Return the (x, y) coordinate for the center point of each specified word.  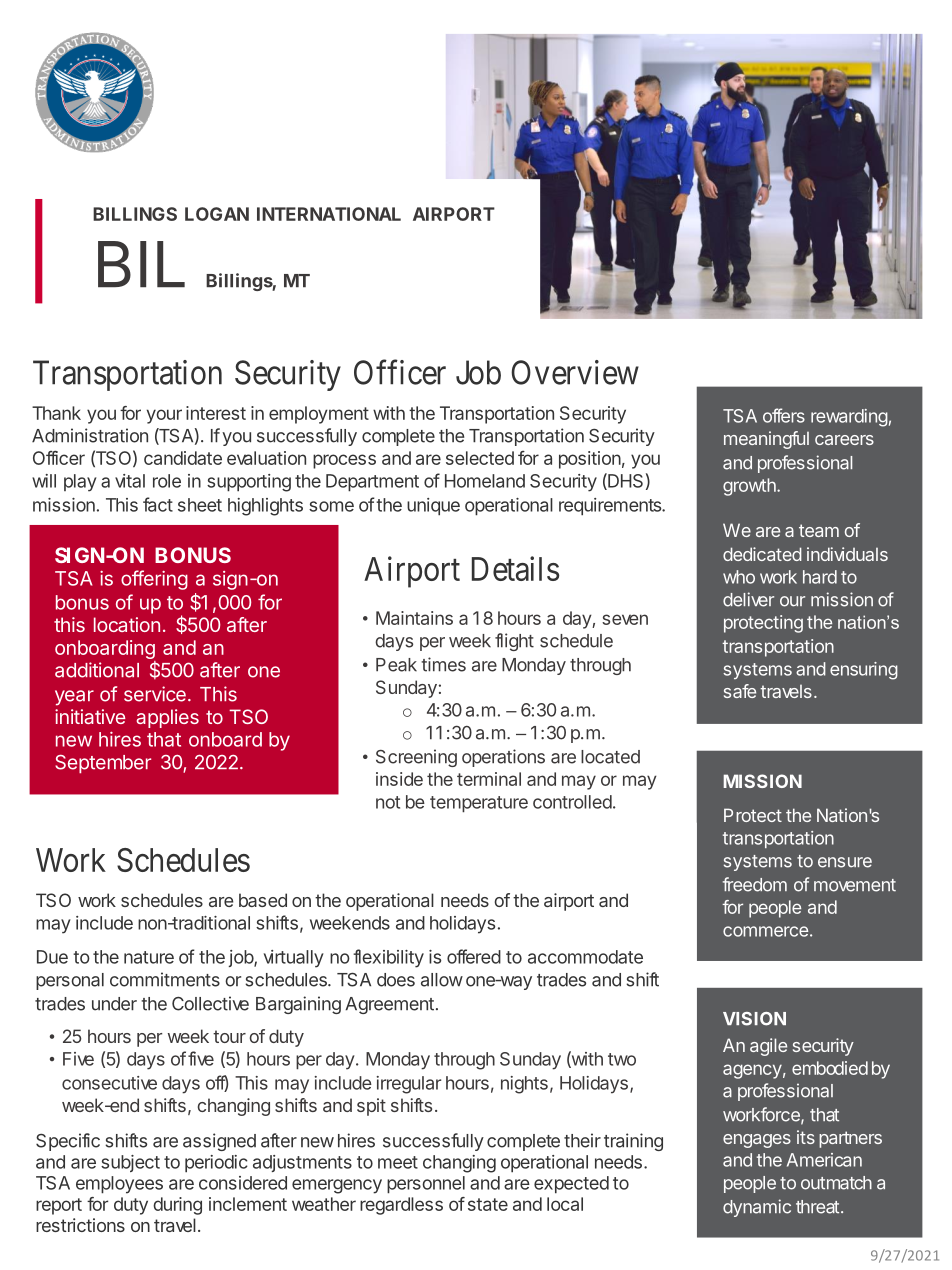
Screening (416, 758)
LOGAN (217, 214)
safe (740, 691)
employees (119, 1185)
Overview (575, 372)
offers (784, 415)
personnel (426, 1185)
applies (168, 718)
